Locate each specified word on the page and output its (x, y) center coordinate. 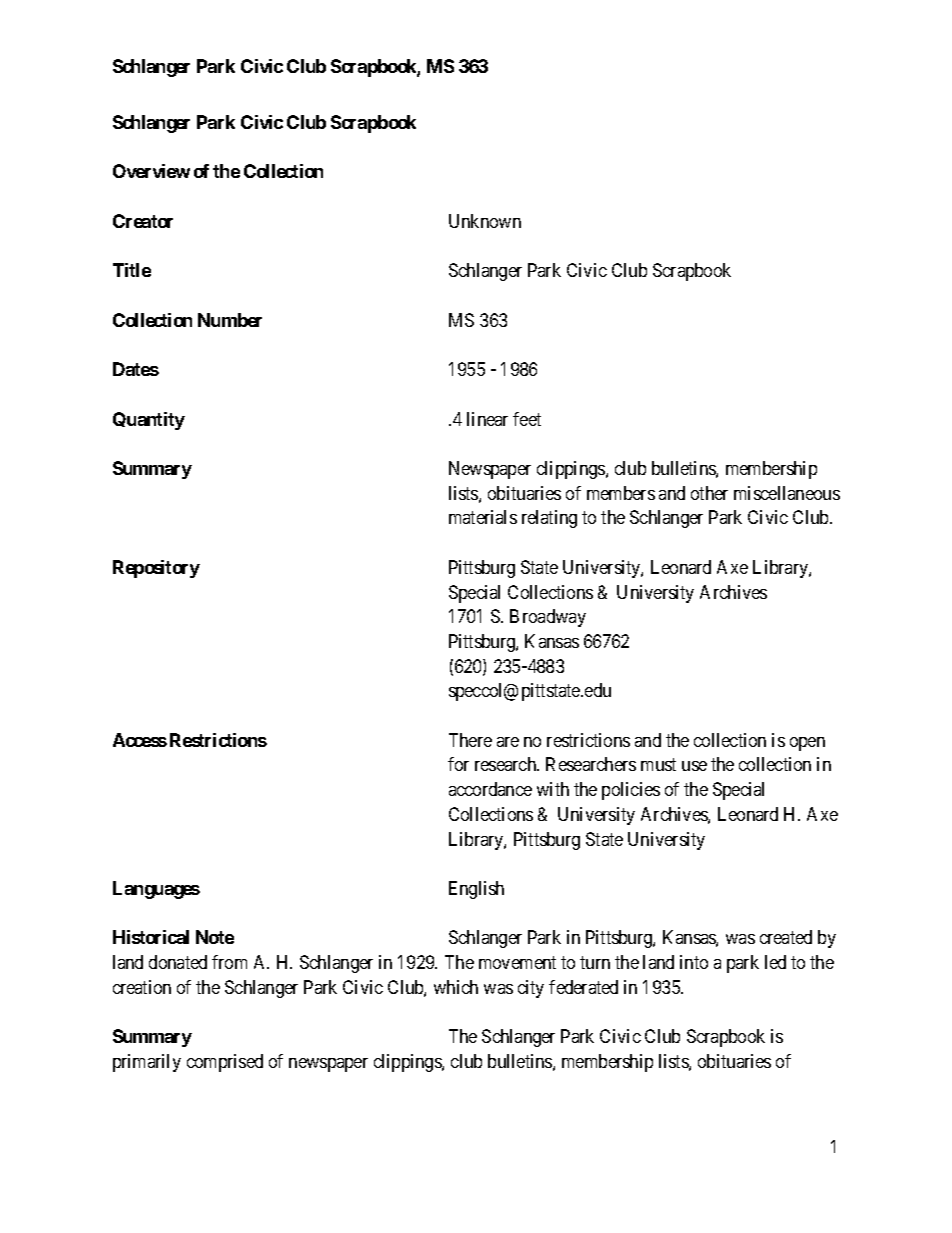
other (709, 493)
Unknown (485, 221)
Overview (151, 171)
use (694, 766)
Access (140, 740)
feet (527, 419)
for (458, 764)
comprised (225, 1063)
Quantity (149, 421)
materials (483, 517)
